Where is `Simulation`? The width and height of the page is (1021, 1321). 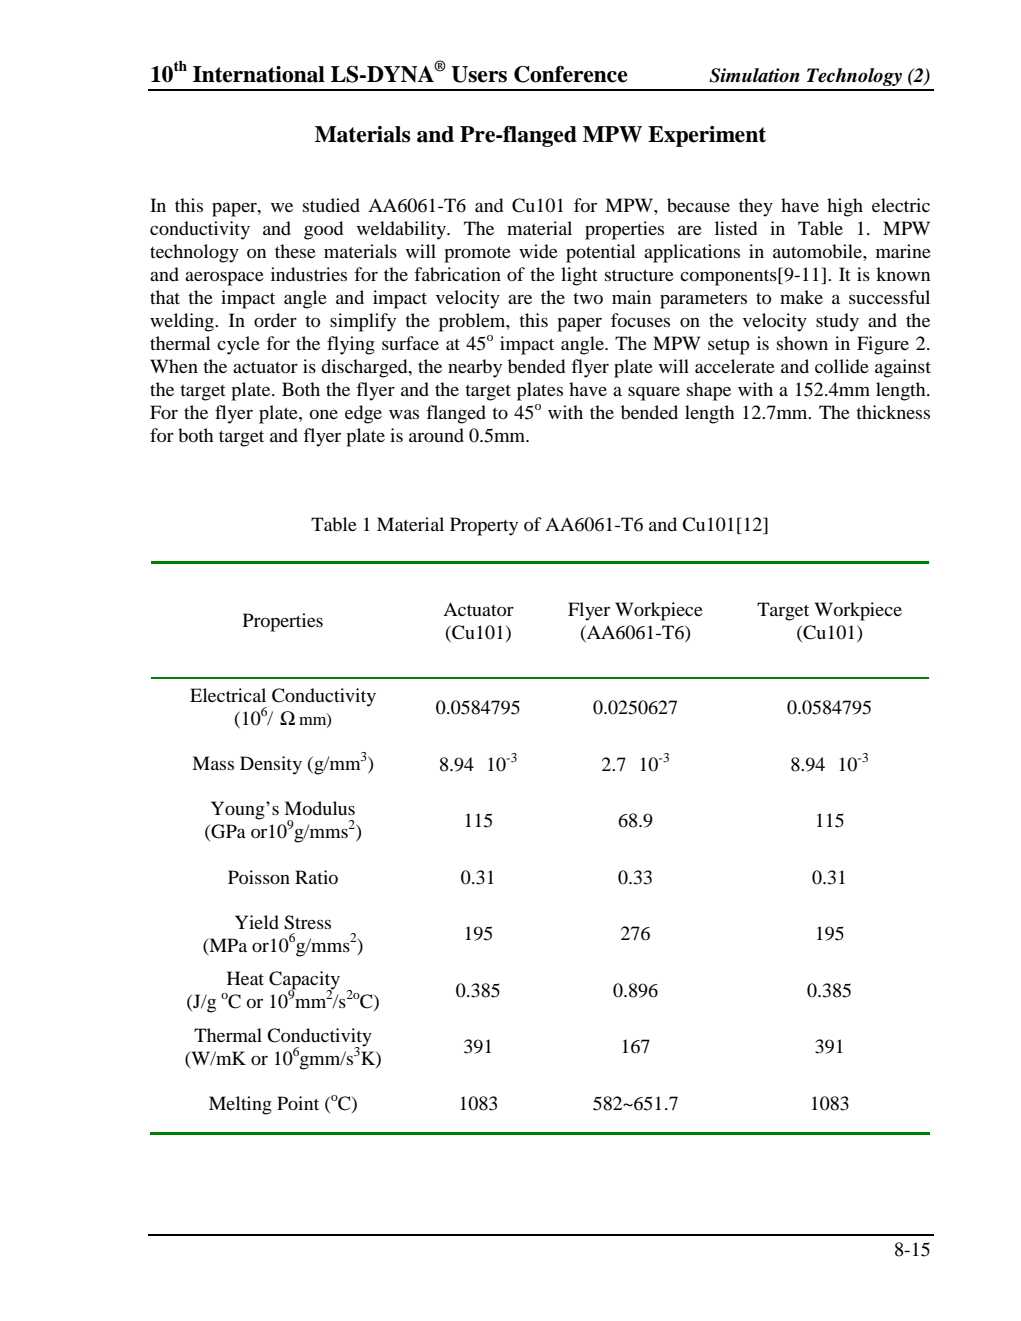
Simulation is located at coordinates (754, 75).
